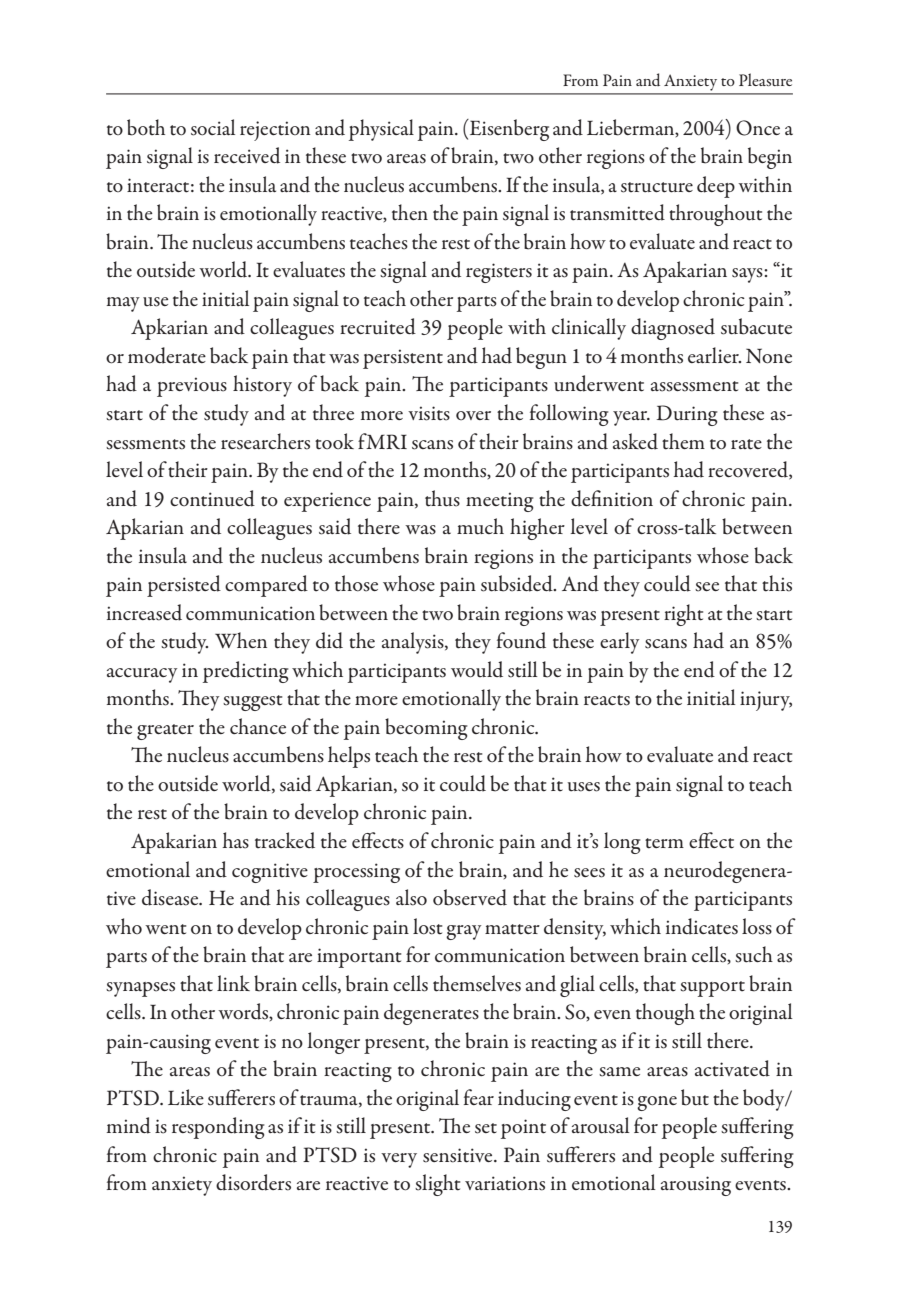 This screenshot has height=1311, width=924. Describe the element at coordinates (212, 498) in the screenshot. I see `continued` at that location.
